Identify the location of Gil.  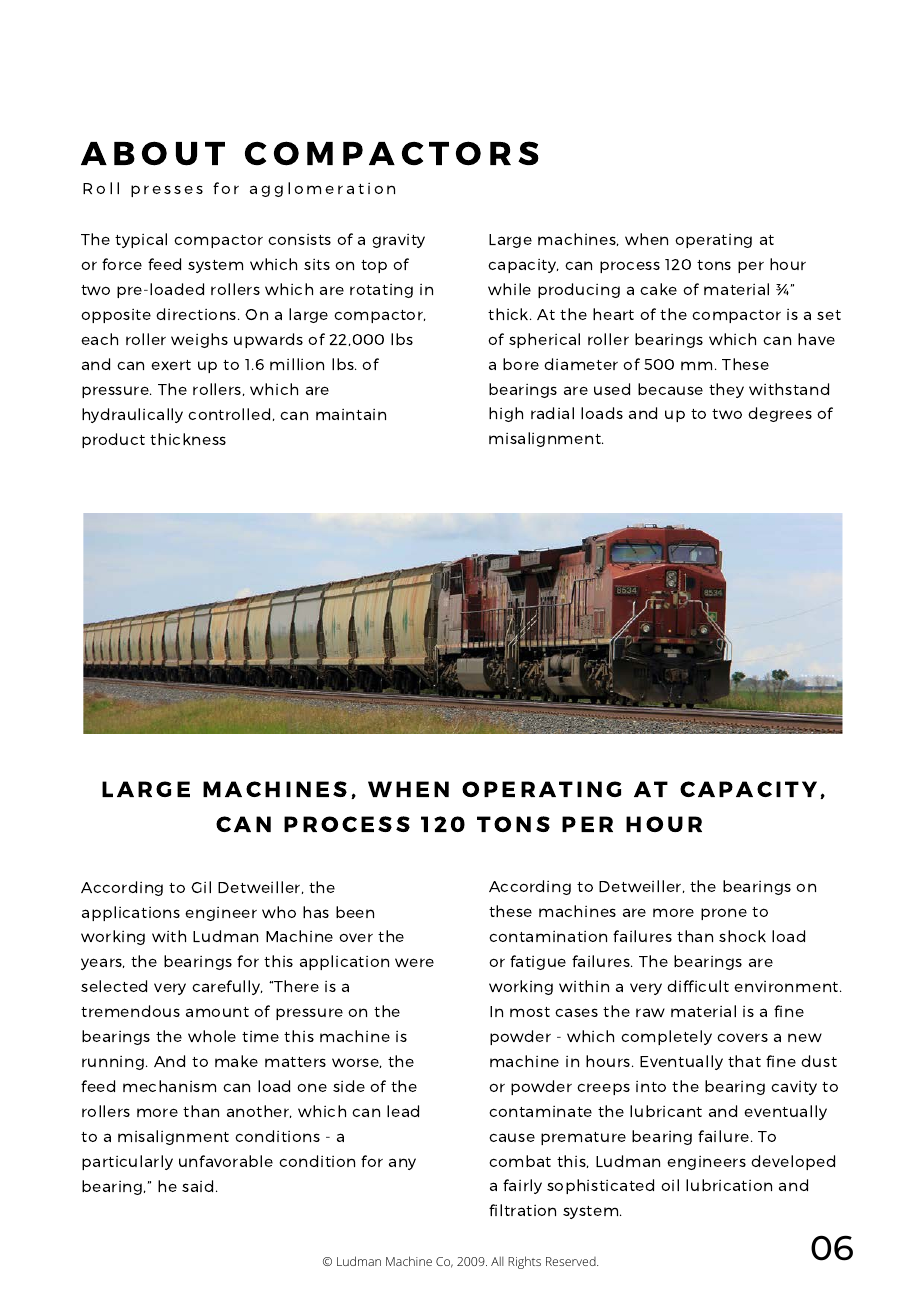
(201, 887).
